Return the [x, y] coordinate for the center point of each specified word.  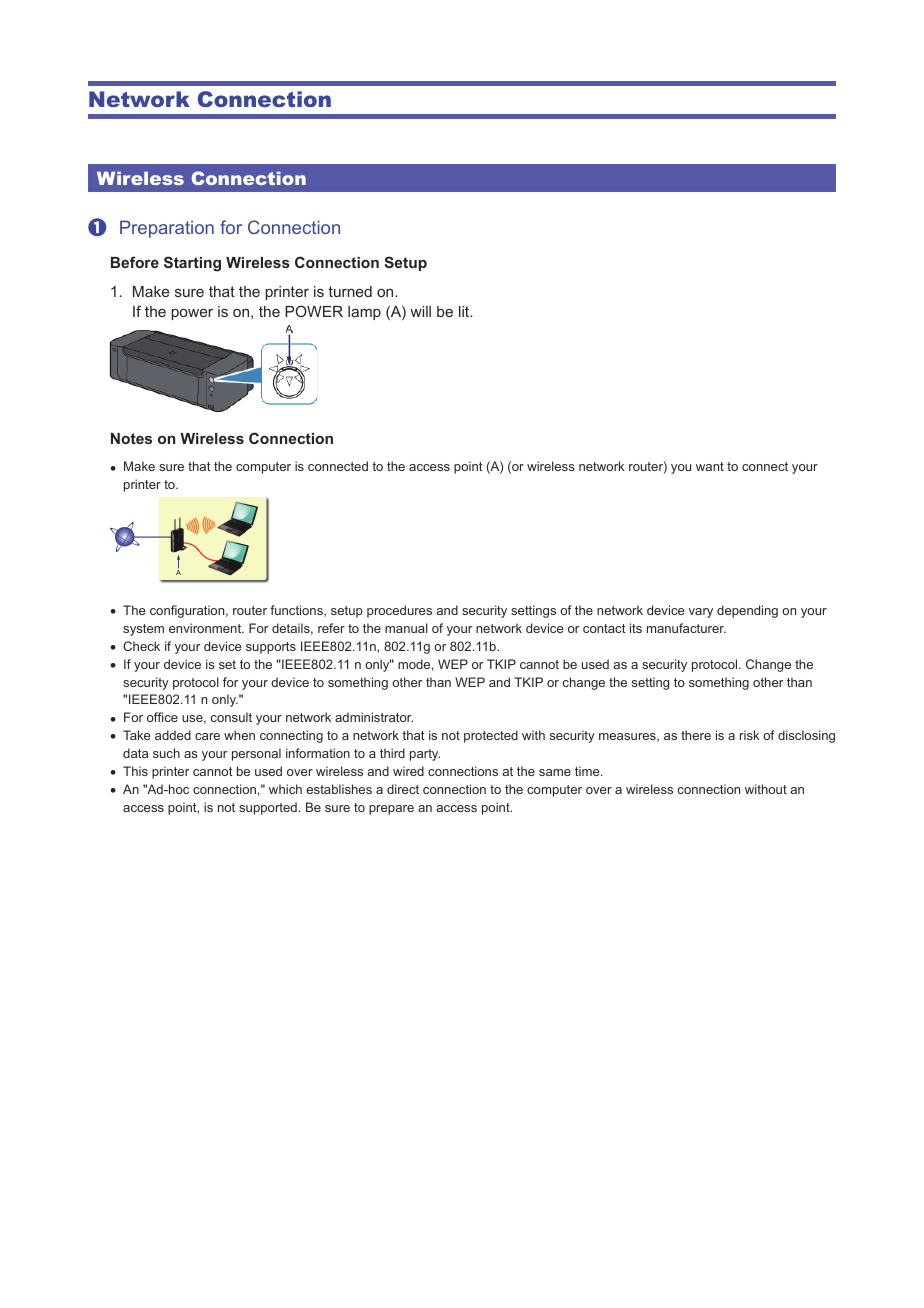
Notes [131, 438]
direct [403, 789]
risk [750, 735]
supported [269, 808]
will [420, 311]
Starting [192, 264]
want [710, 466]
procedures [399, 611]
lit [465, 311]
